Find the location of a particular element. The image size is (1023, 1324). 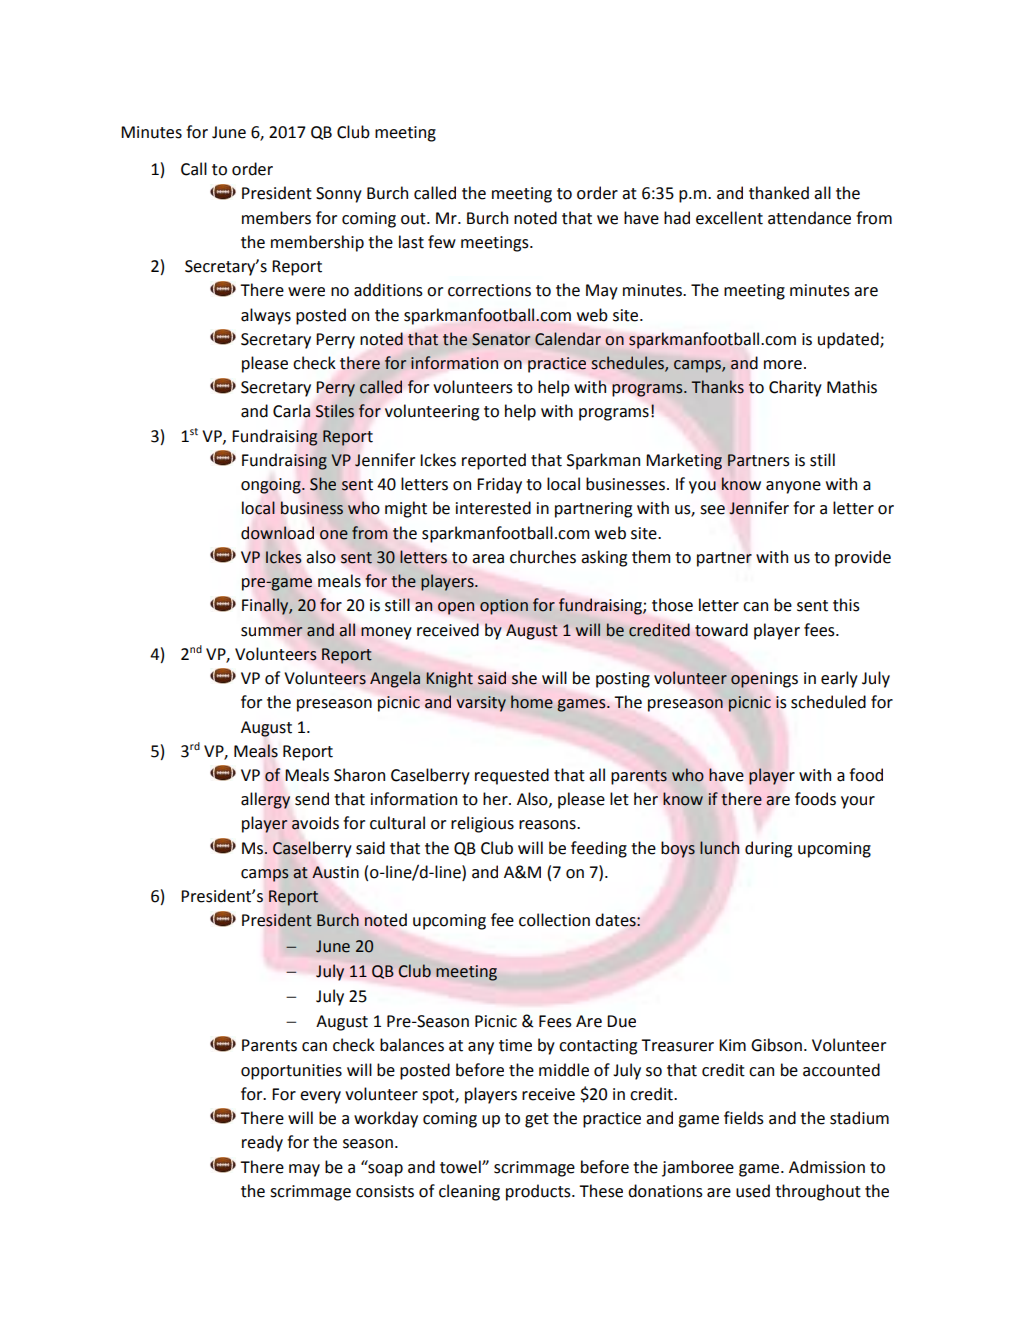

reasons is located at coordinates (548, 825).
